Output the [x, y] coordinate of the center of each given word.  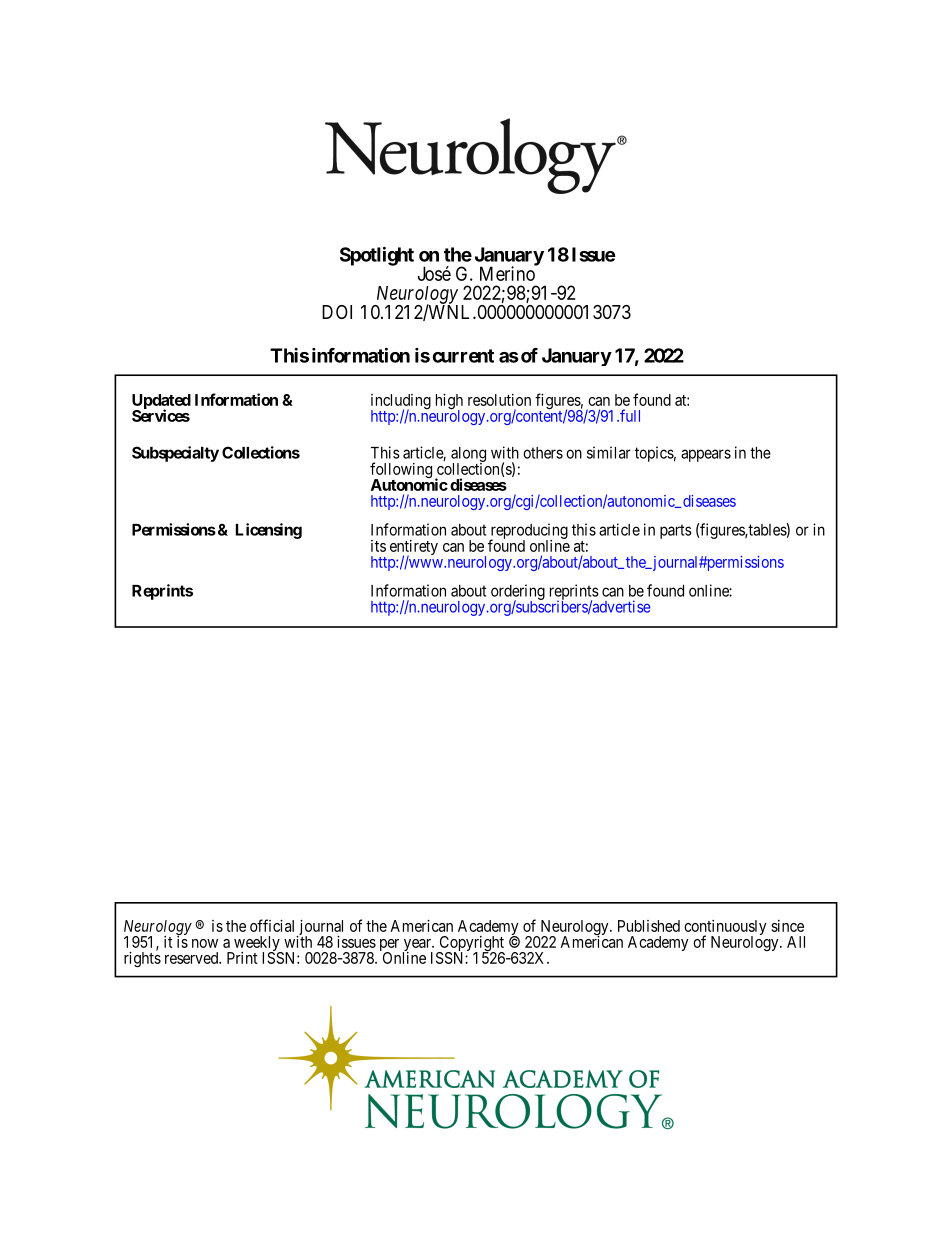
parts [676, 531]
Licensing [269, 531]
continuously [725, 929]
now [205, 943]
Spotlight [377, 256]
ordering [518, 593]
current [463, 356]
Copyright [471, 945]
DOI [337, 312]
